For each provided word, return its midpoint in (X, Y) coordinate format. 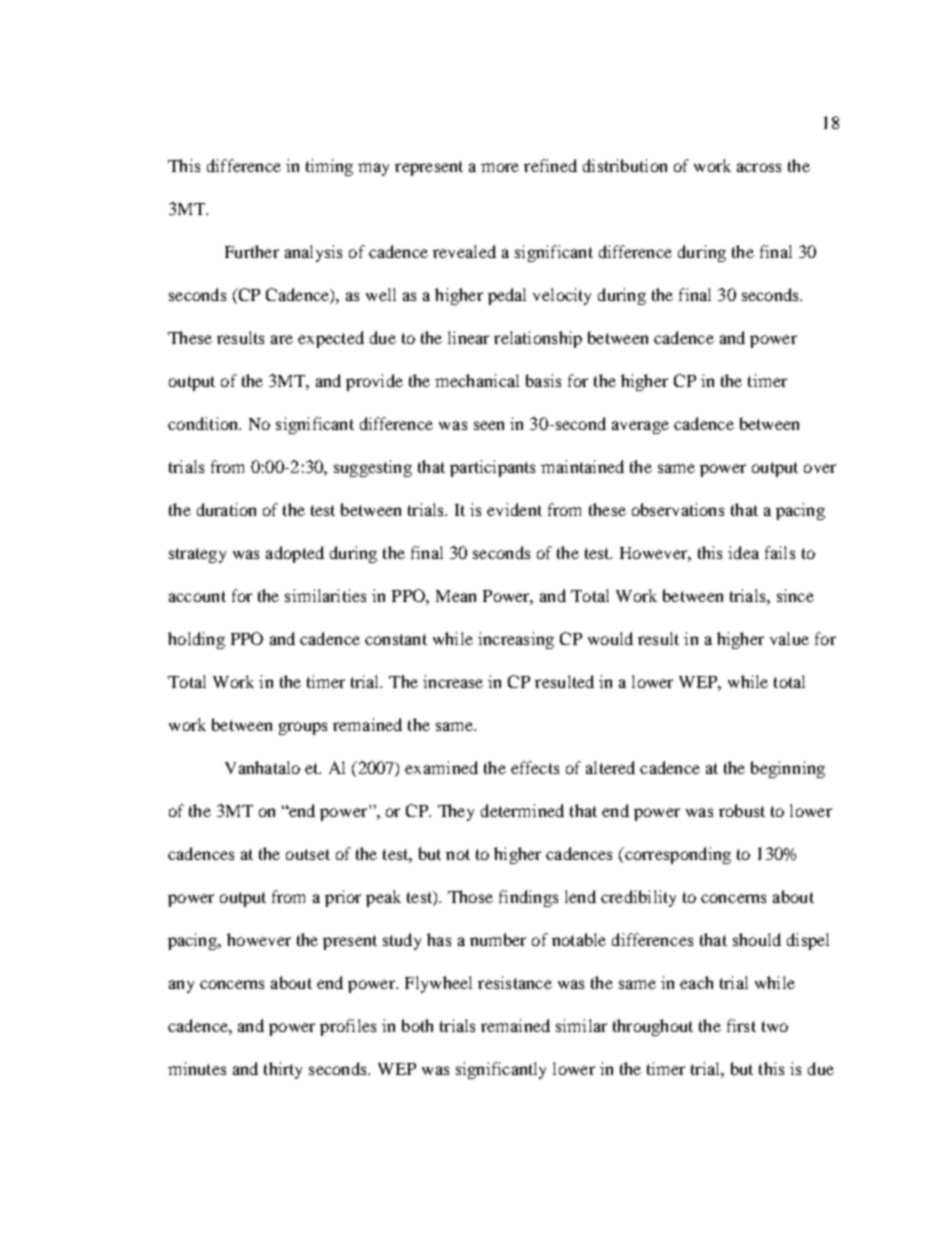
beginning (788, 769)
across (759, 167)
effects (535, 767)
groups (303, 728)
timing (329, 167)
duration (226, 509)
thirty (283, 1070)
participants (492, 468)
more (500, 167)
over (820, 468)
